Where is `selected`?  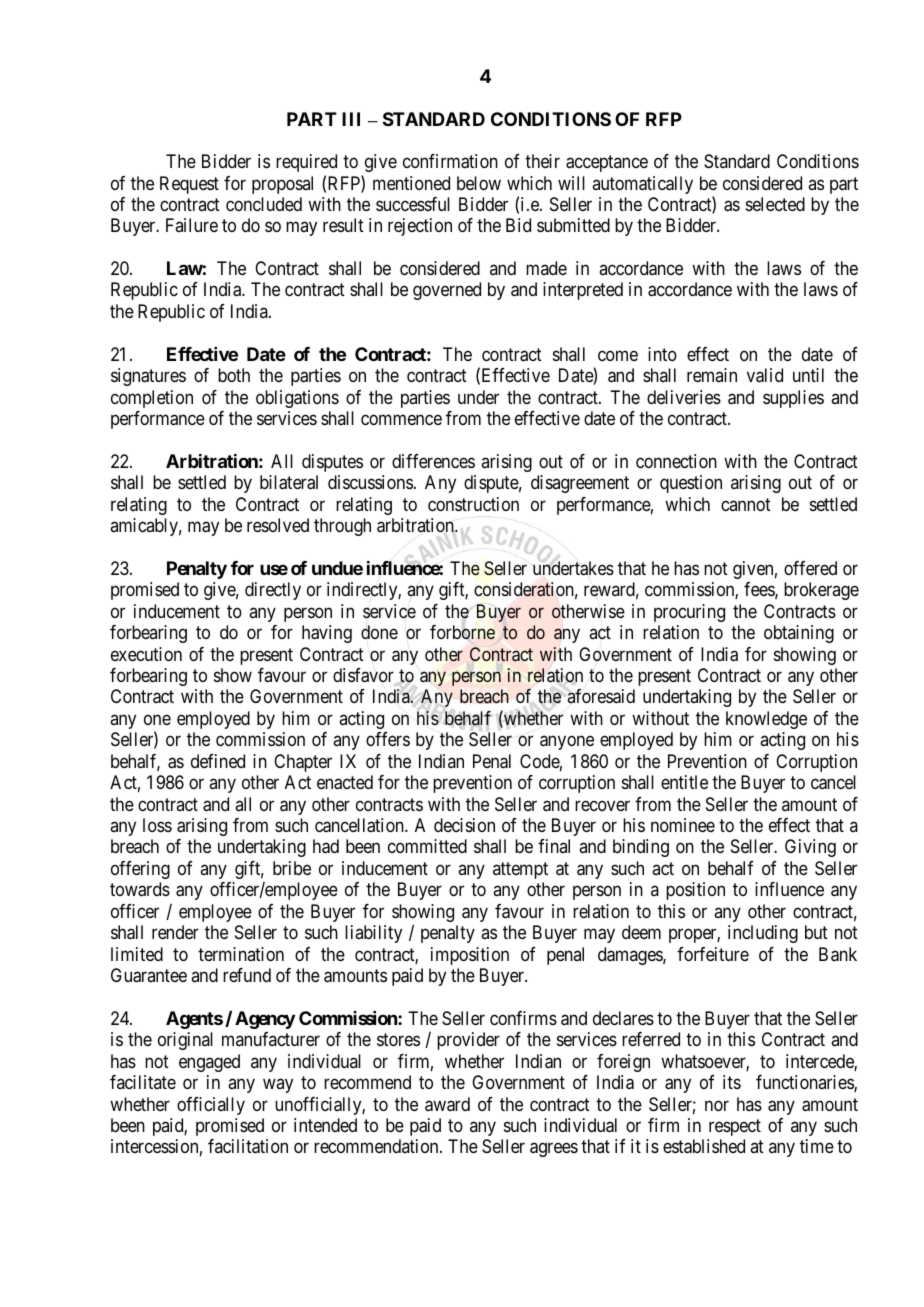
selected is located at coordinates (775, 204).
